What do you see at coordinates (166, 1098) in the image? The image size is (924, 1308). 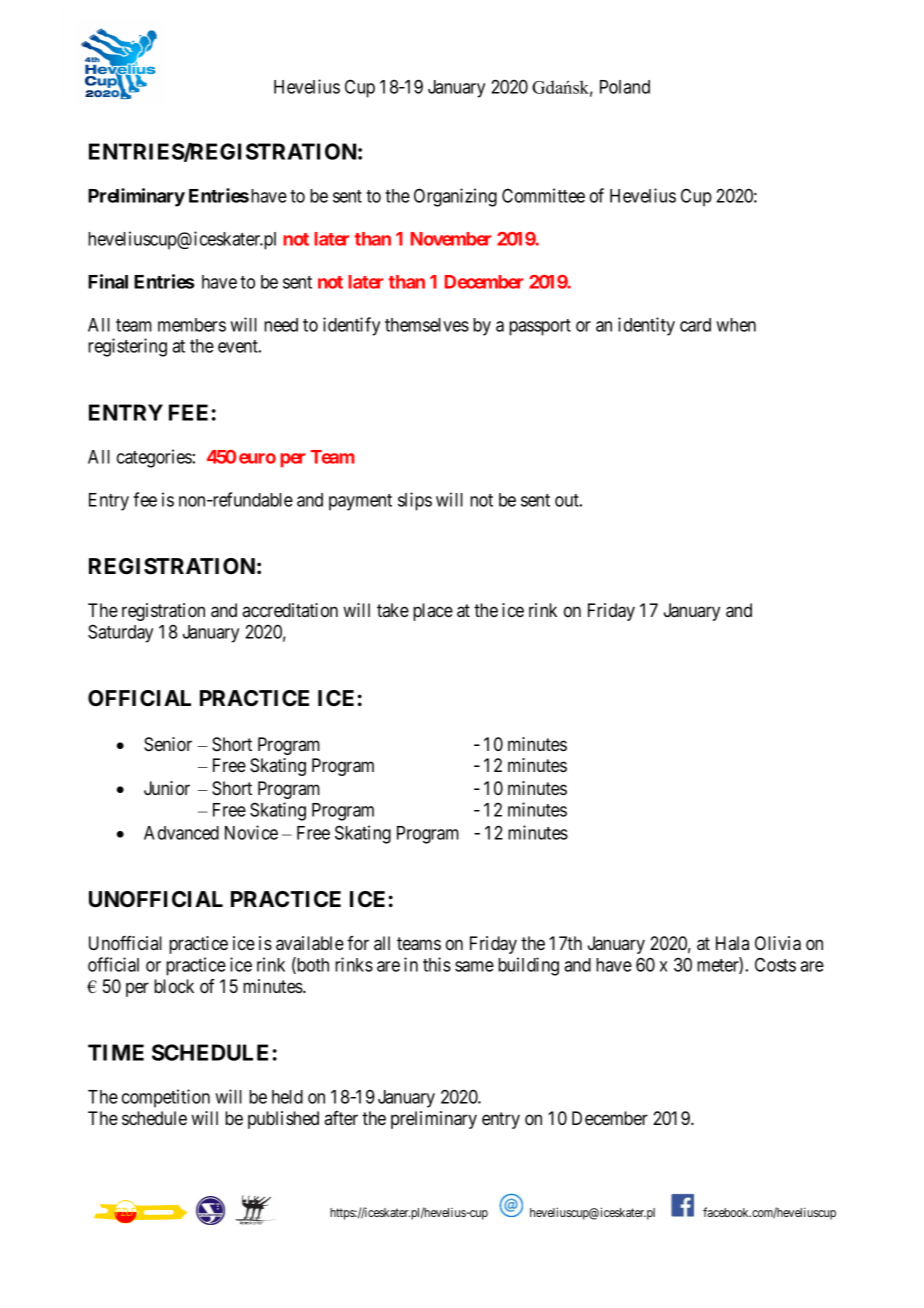 I see `competition` at bounding box center [166, 1098].
